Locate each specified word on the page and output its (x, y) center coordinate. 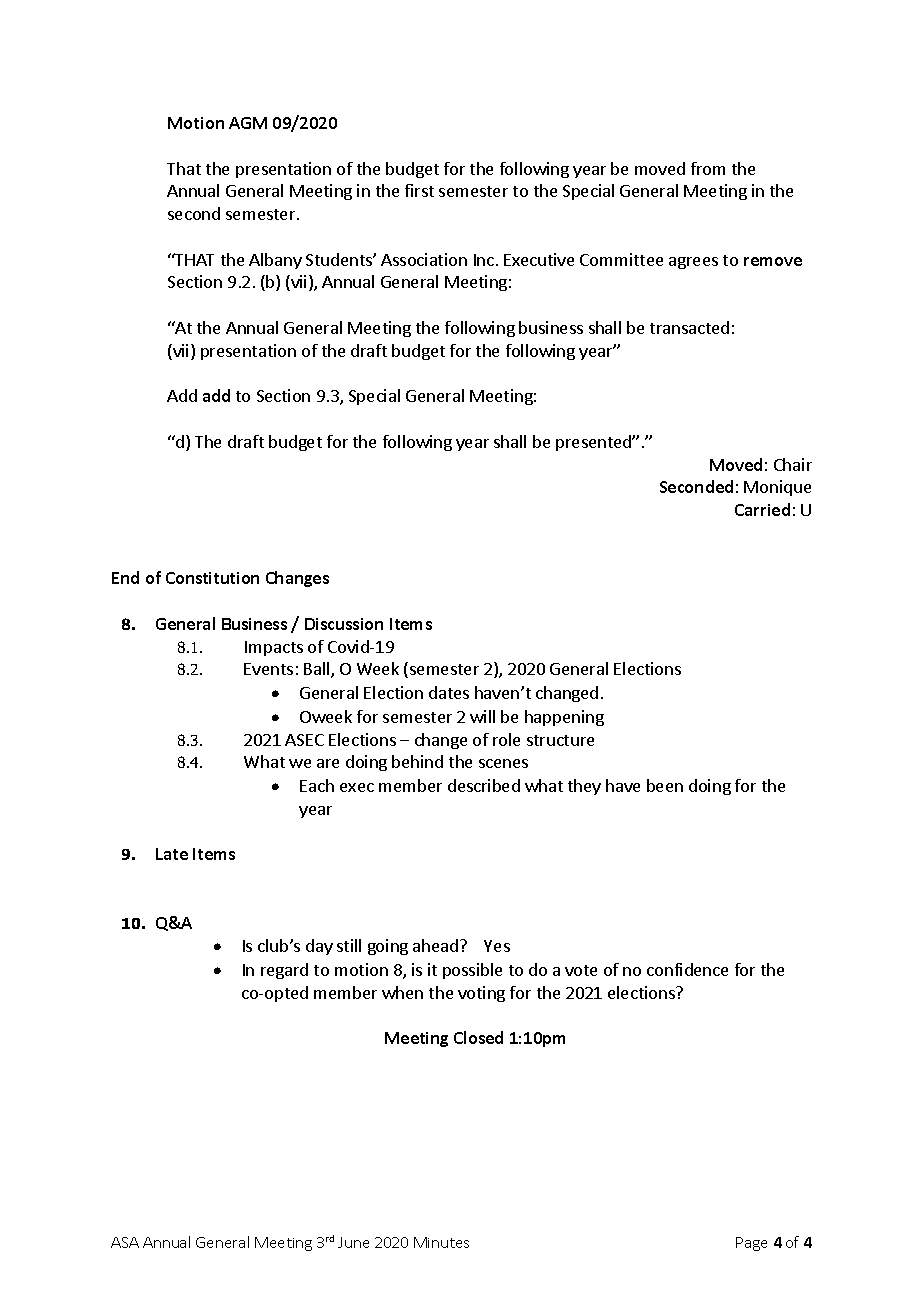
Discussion (344, 624)
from (708, 168)
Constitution (212, 578)
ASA (125, 1242)
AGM (248, 123)
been (665, 785)
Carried (762, 509)
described (484, 785)
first (419, 190)
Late (172, 854)
